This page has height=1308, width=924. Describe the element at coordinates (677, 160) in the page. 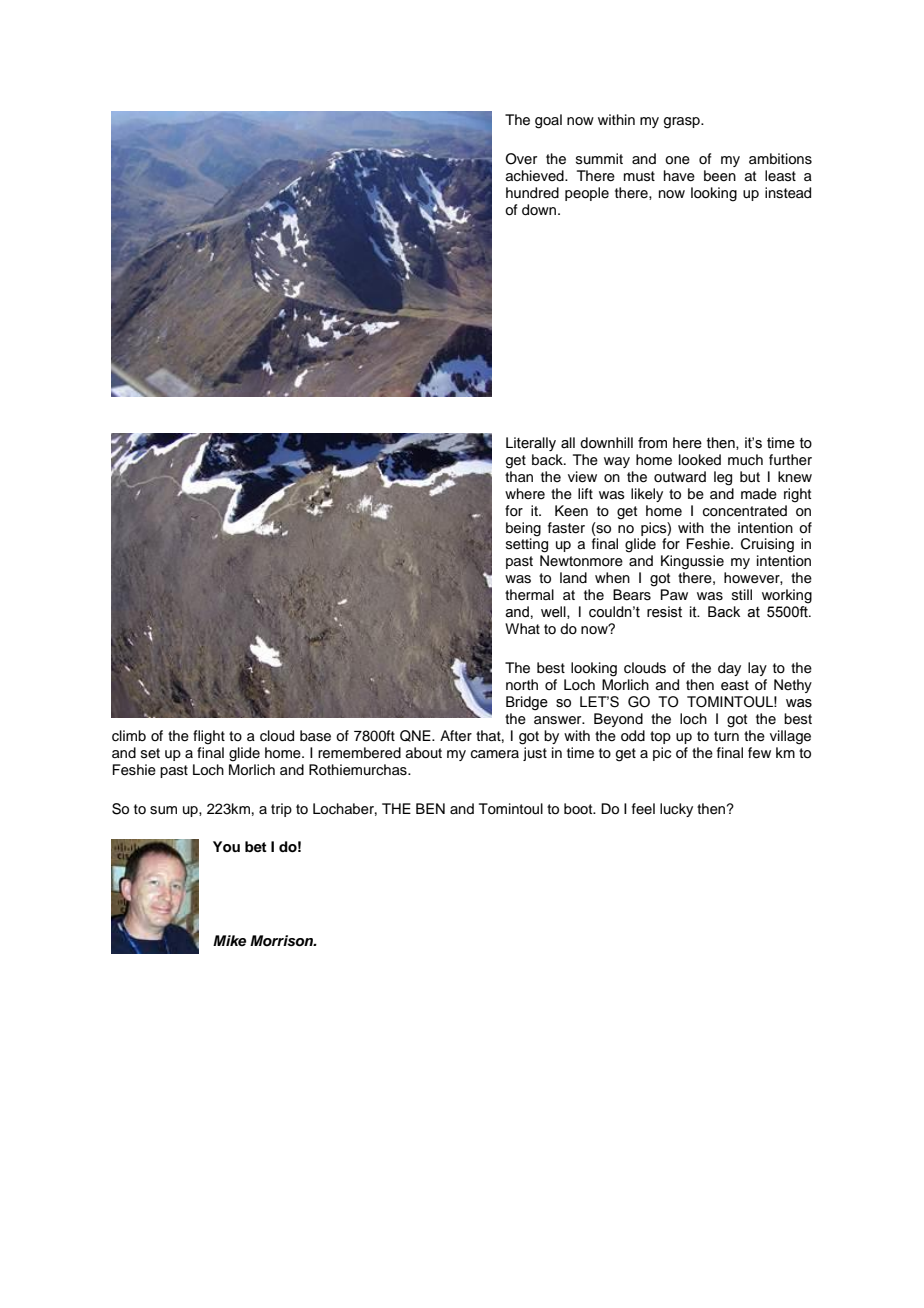

I see `one` at that location.
